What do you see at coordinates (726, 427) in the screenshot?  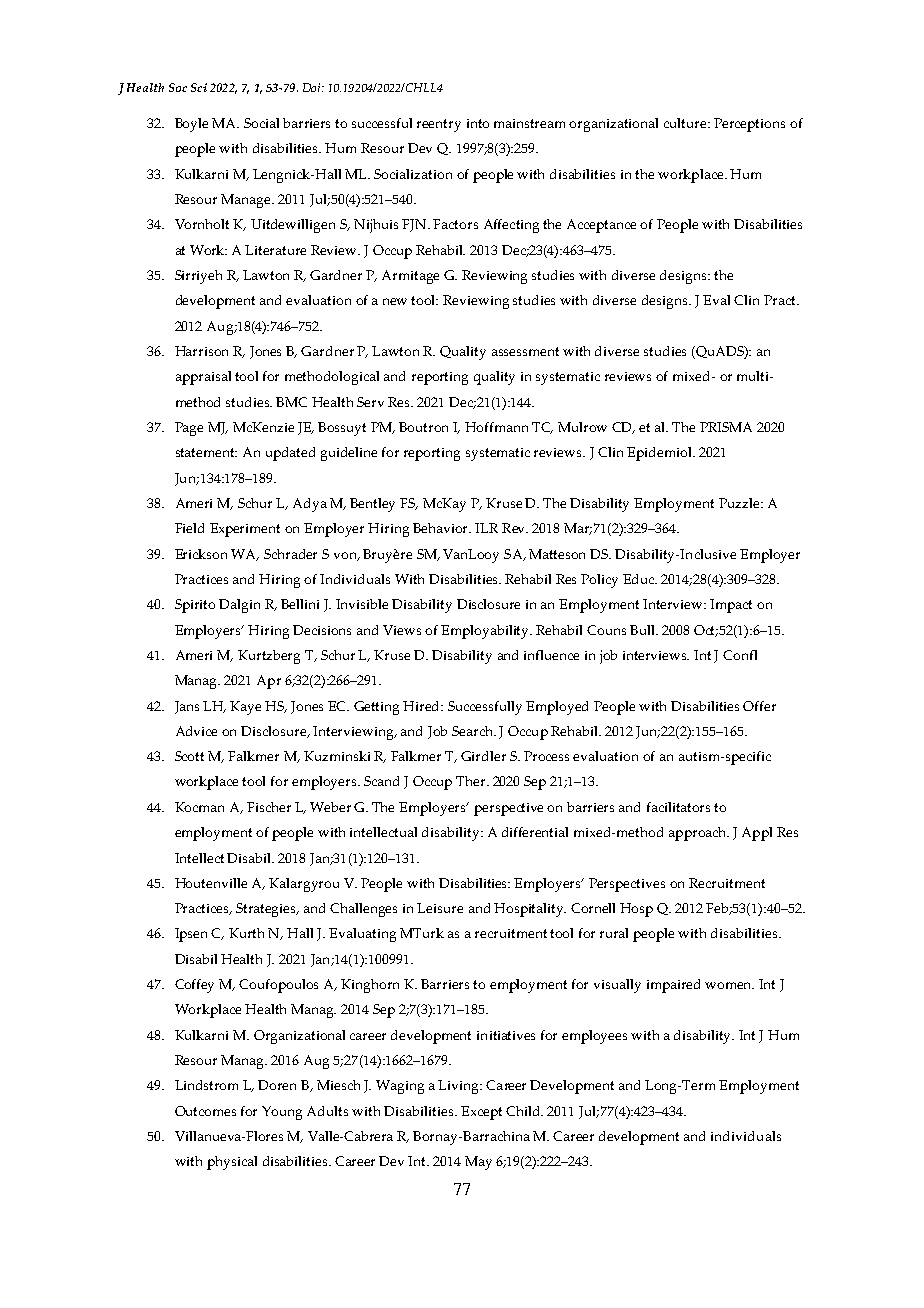 I see `PRISMA` at bounding box center [726, 427].
